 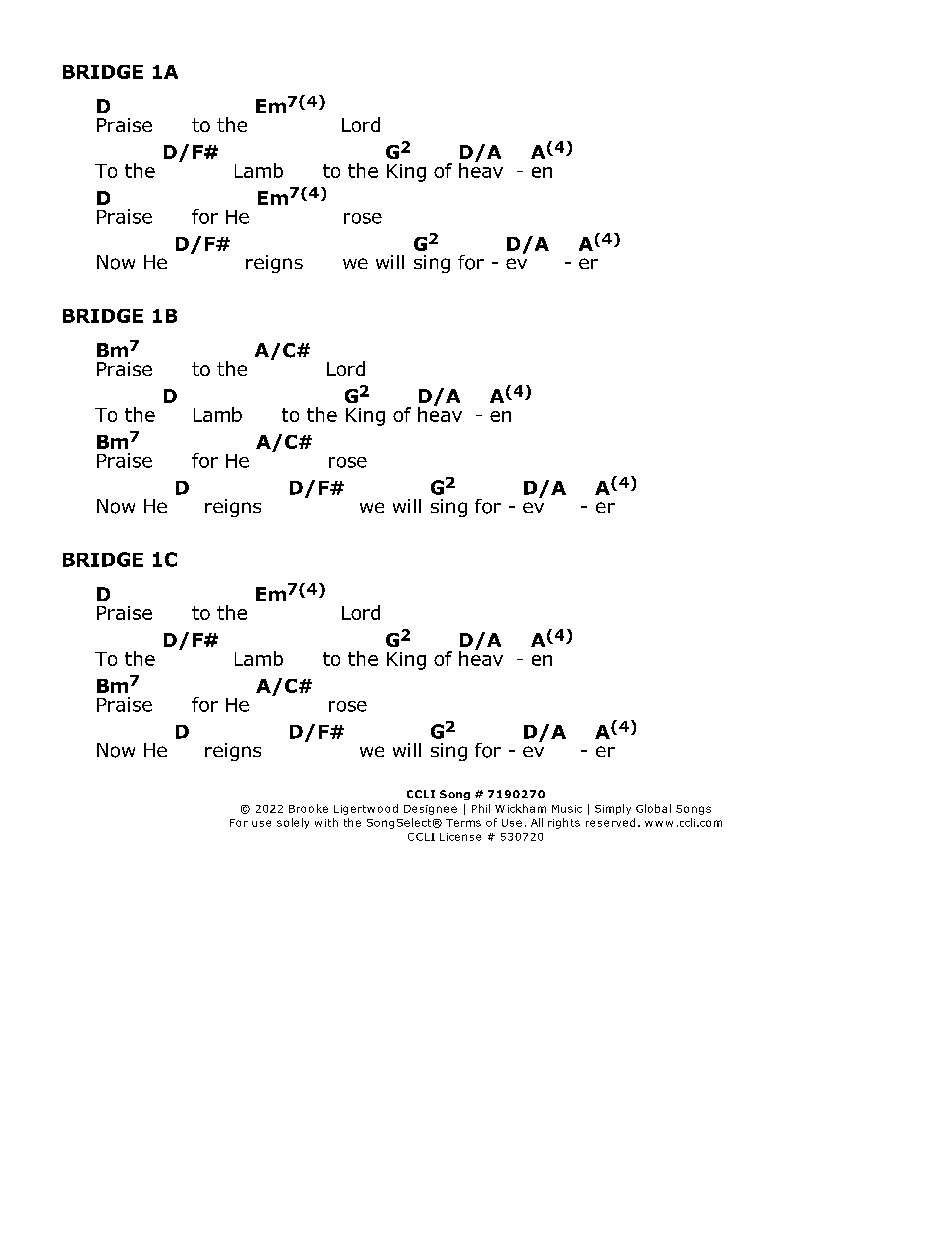 What do you see at coordinates (537, 822) in the screenshot?
I see `All` at bounding box center [537, 822].
